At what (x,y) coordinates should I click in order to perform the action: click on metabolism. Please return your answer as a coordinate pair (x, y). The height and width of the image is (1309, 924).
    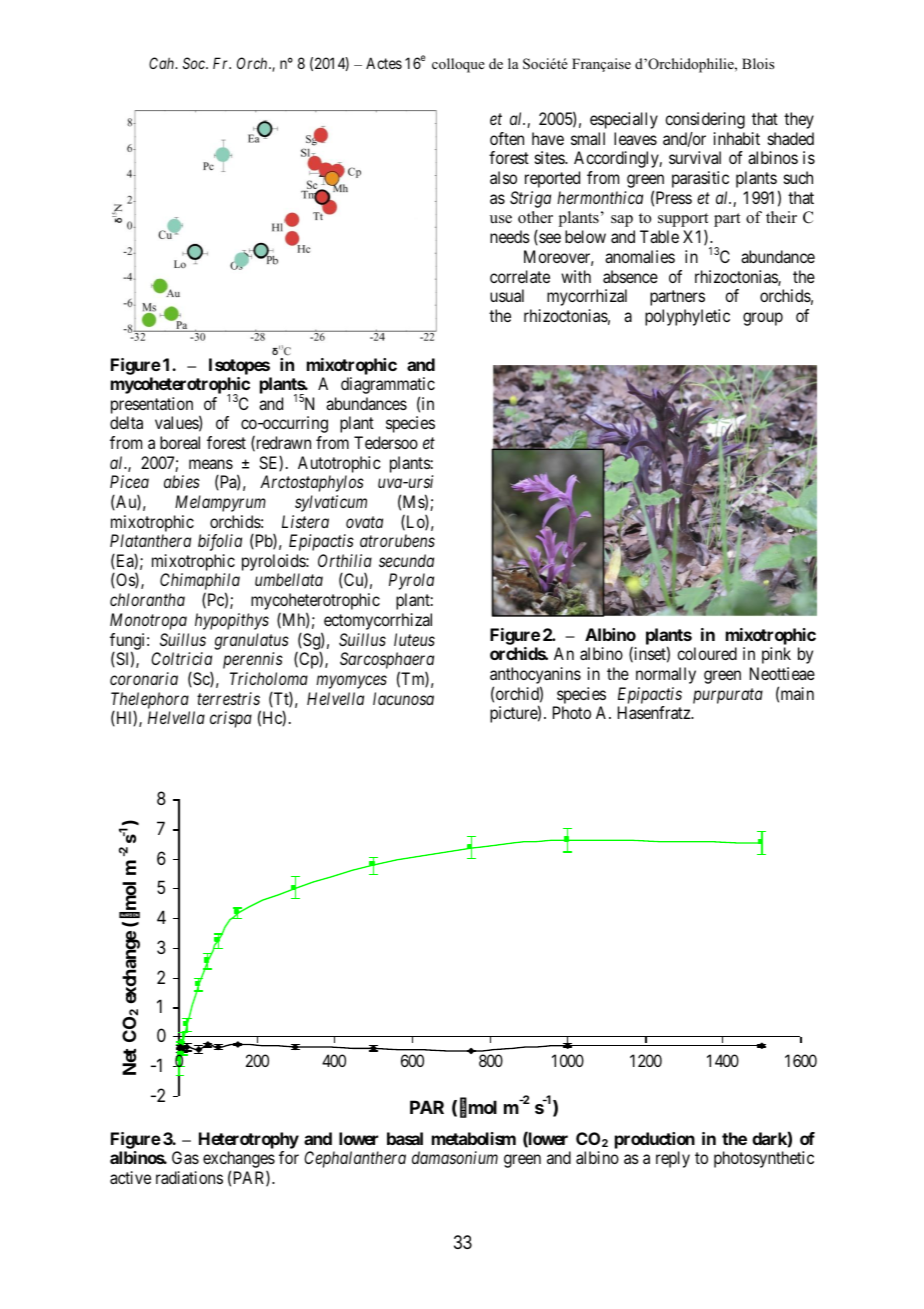
    Looking at the image, I should click on (474, 1138).
